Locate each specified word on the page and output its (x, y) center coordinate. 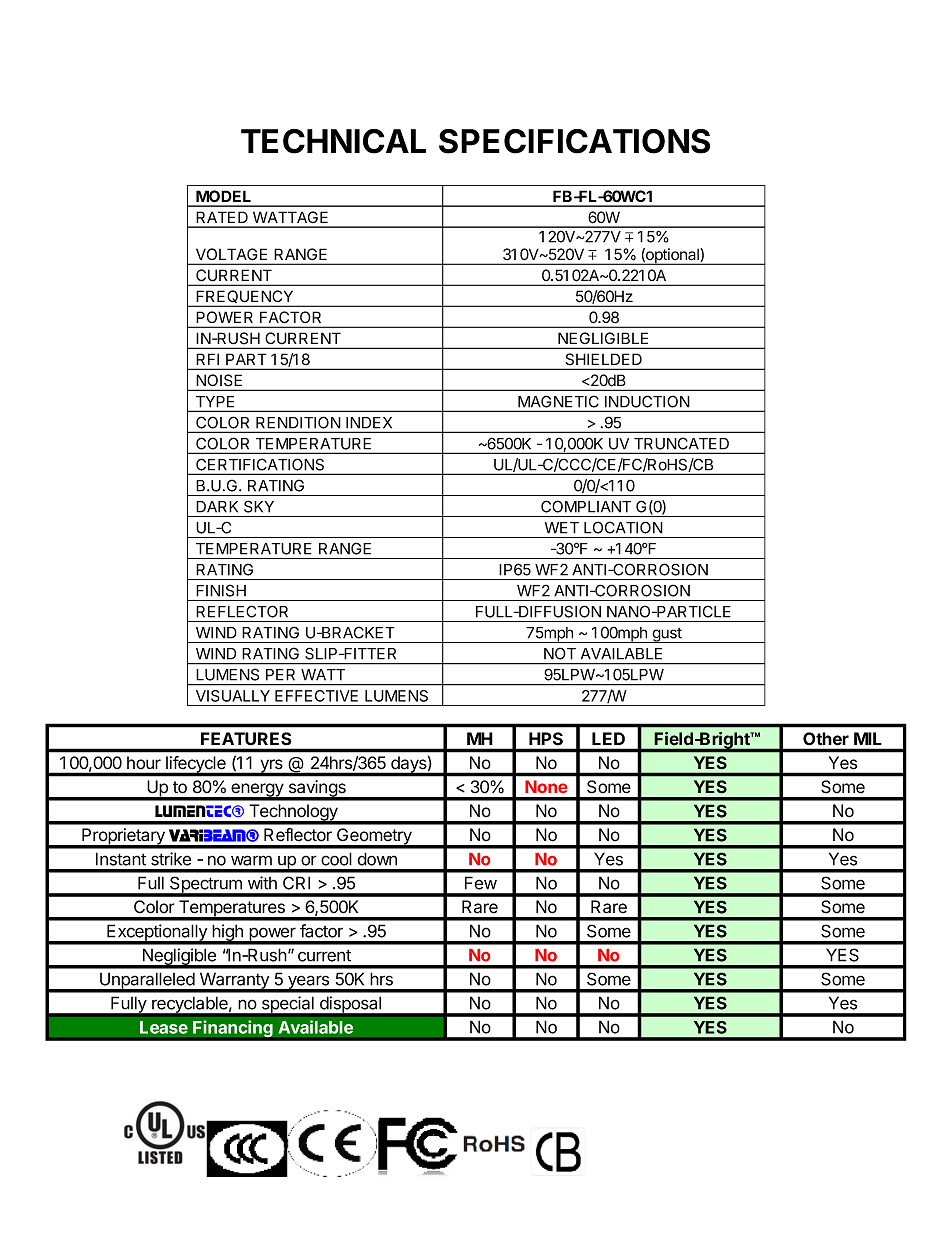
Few (481, 883)
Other (826, 738)
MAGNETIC (558, 402)
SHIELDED (604, 359)
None (546, 786)
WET (562, 528)
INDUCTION (647, 402)
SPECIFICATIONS (574, 141)
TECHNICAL (333, 141)
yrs (271, 767)
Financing (233, 1030)
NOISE (219, 380)
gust (667, 635)
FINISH (221, 590)
